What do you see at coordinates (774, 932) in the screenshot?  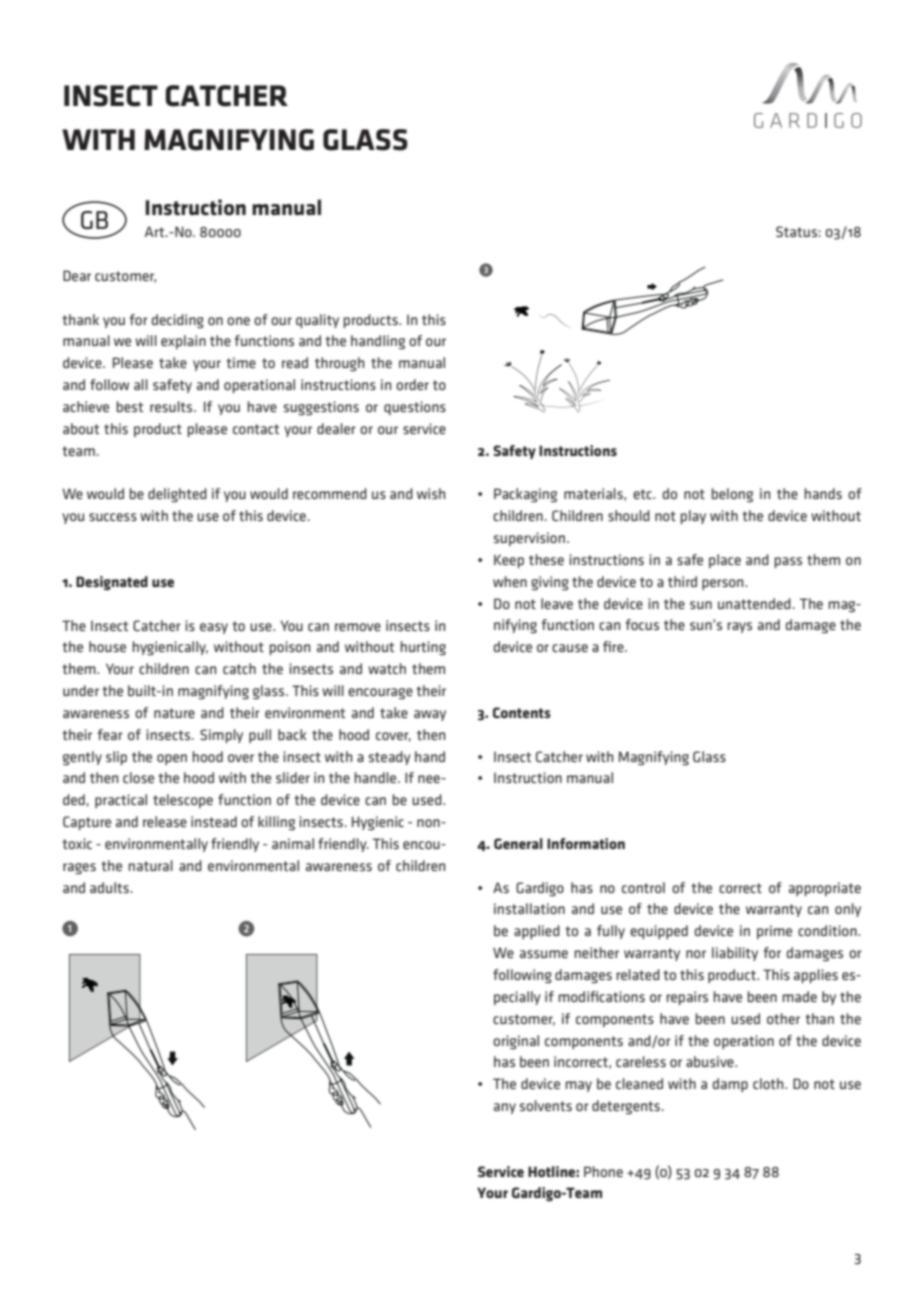 I see `prime` at bounding box center [774, 932].
